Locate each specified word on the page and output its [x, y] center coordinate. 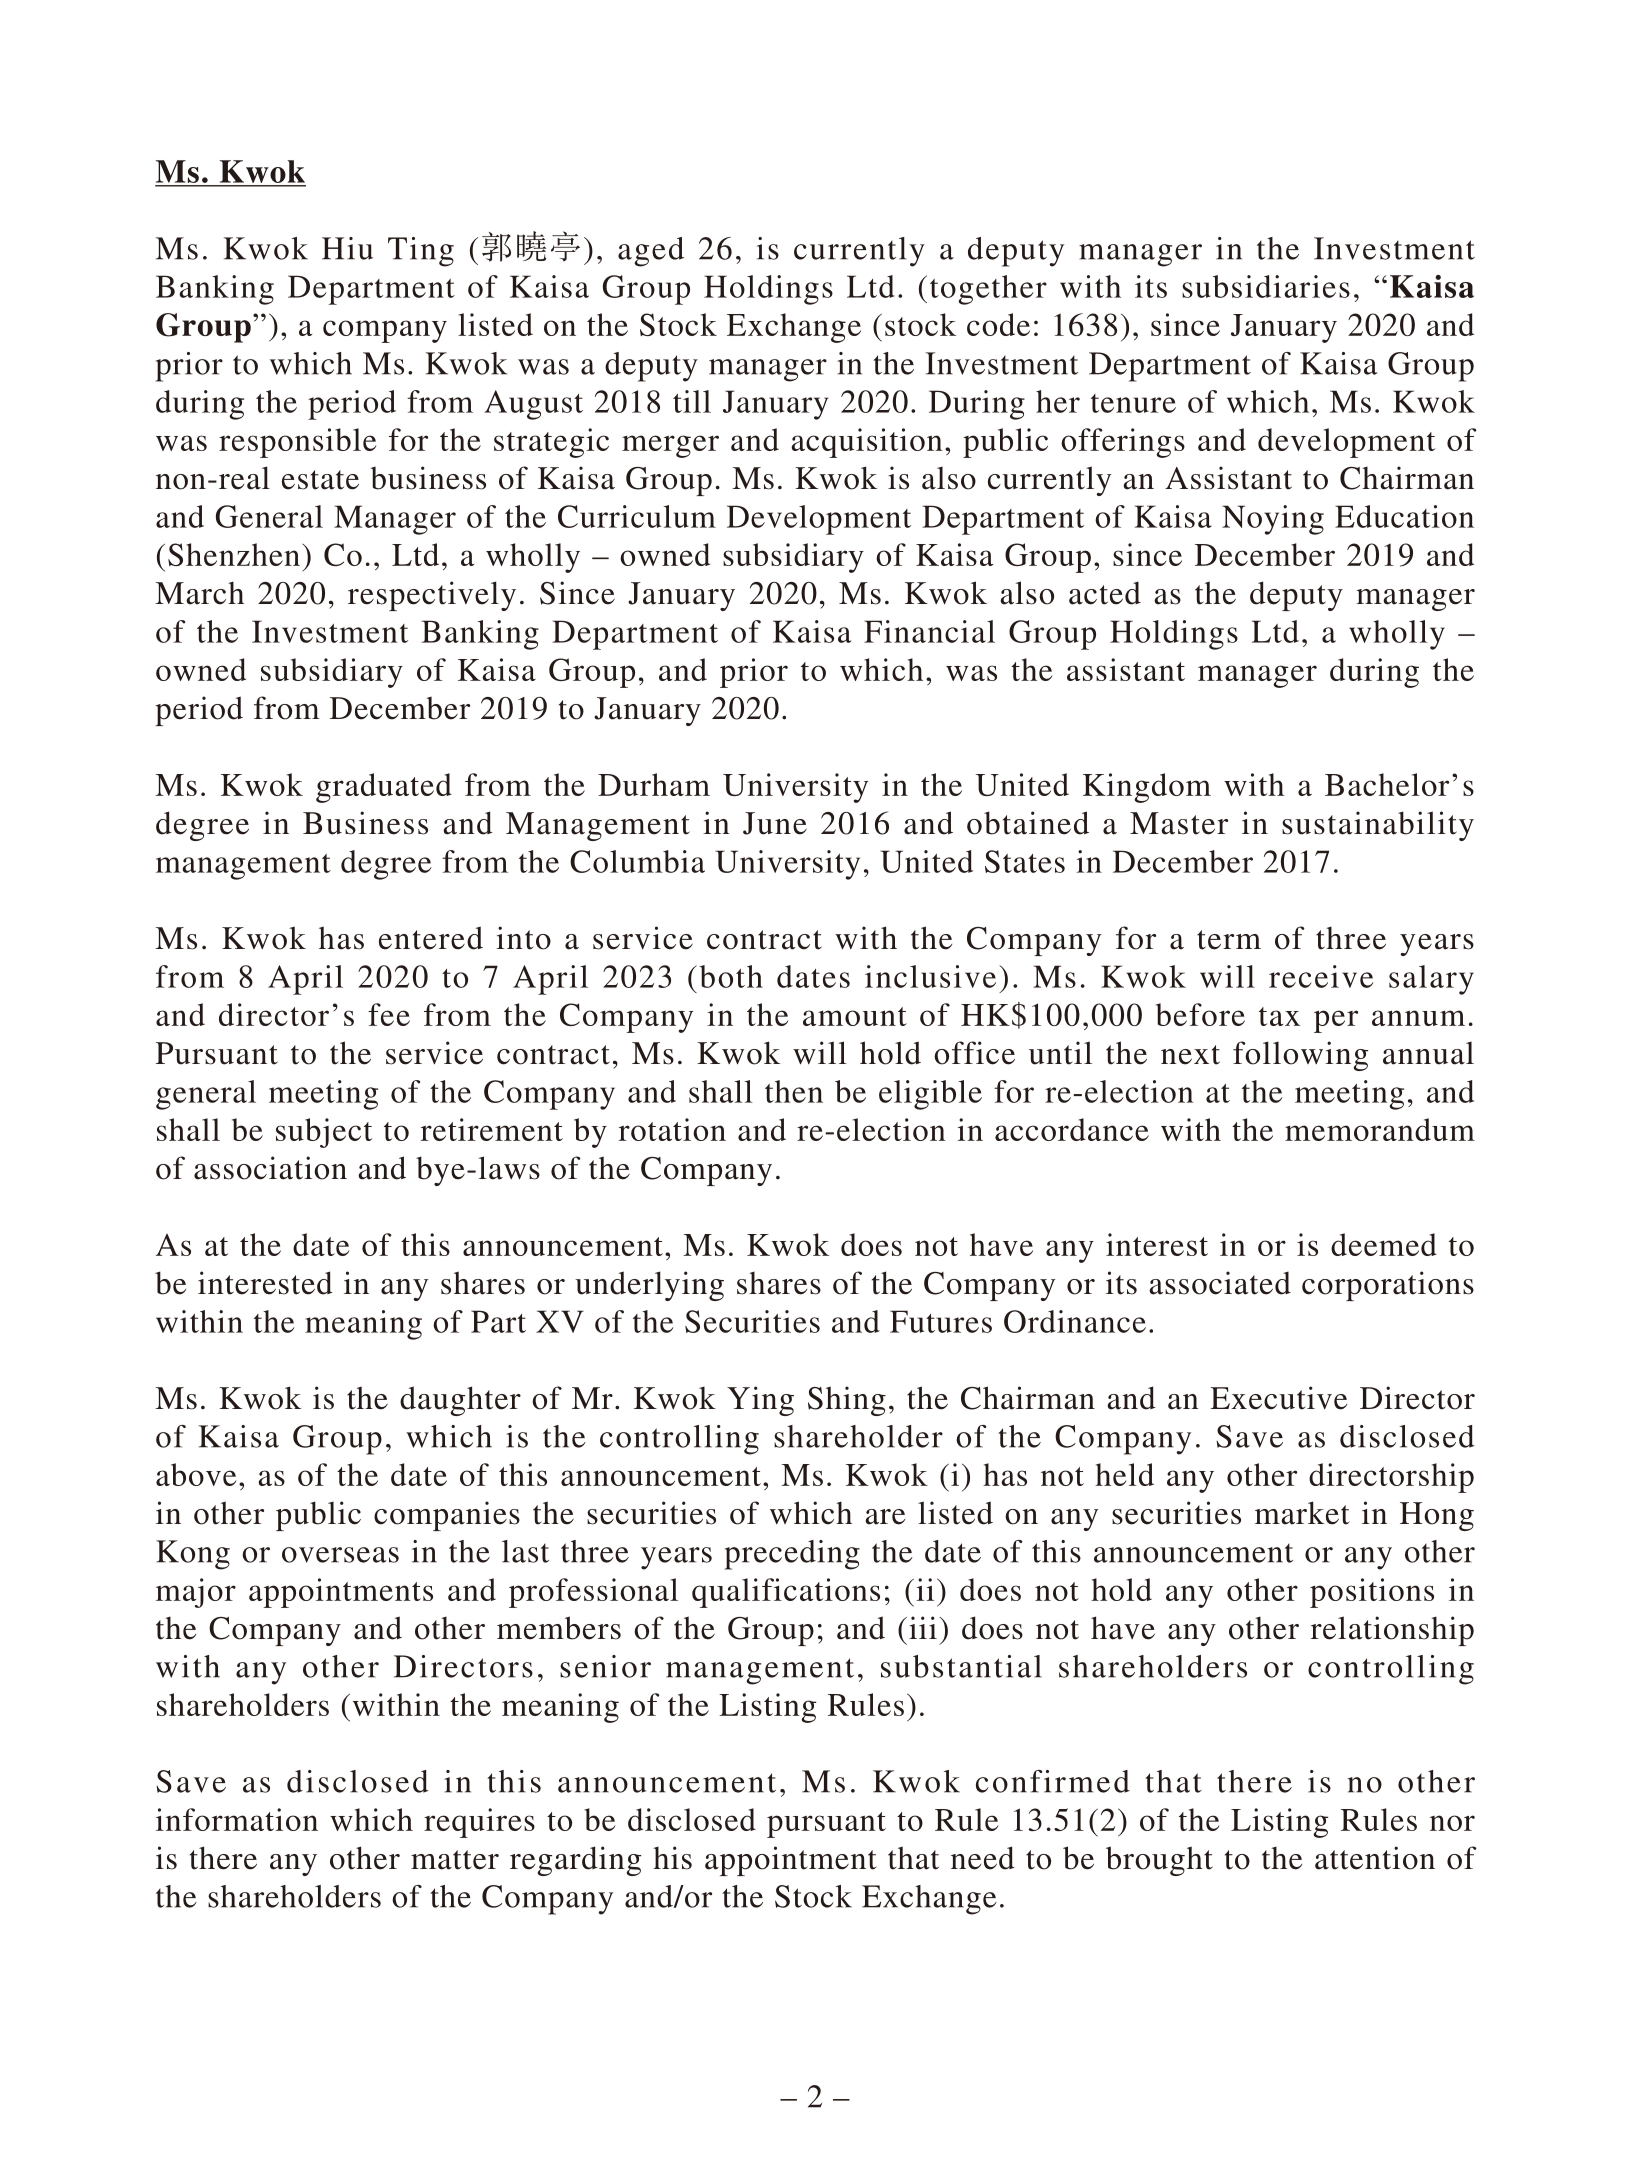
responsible [297, 443]
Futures [941, 1321]
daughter [460, 1401]
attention [1375, 1858]
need [983, 1858]
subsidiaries [1266, 286]
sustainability [1378, 826]
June [775, 823]
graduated [384, 788]
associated [1220, 1283]
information [237, 1819]
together [988, 290]
